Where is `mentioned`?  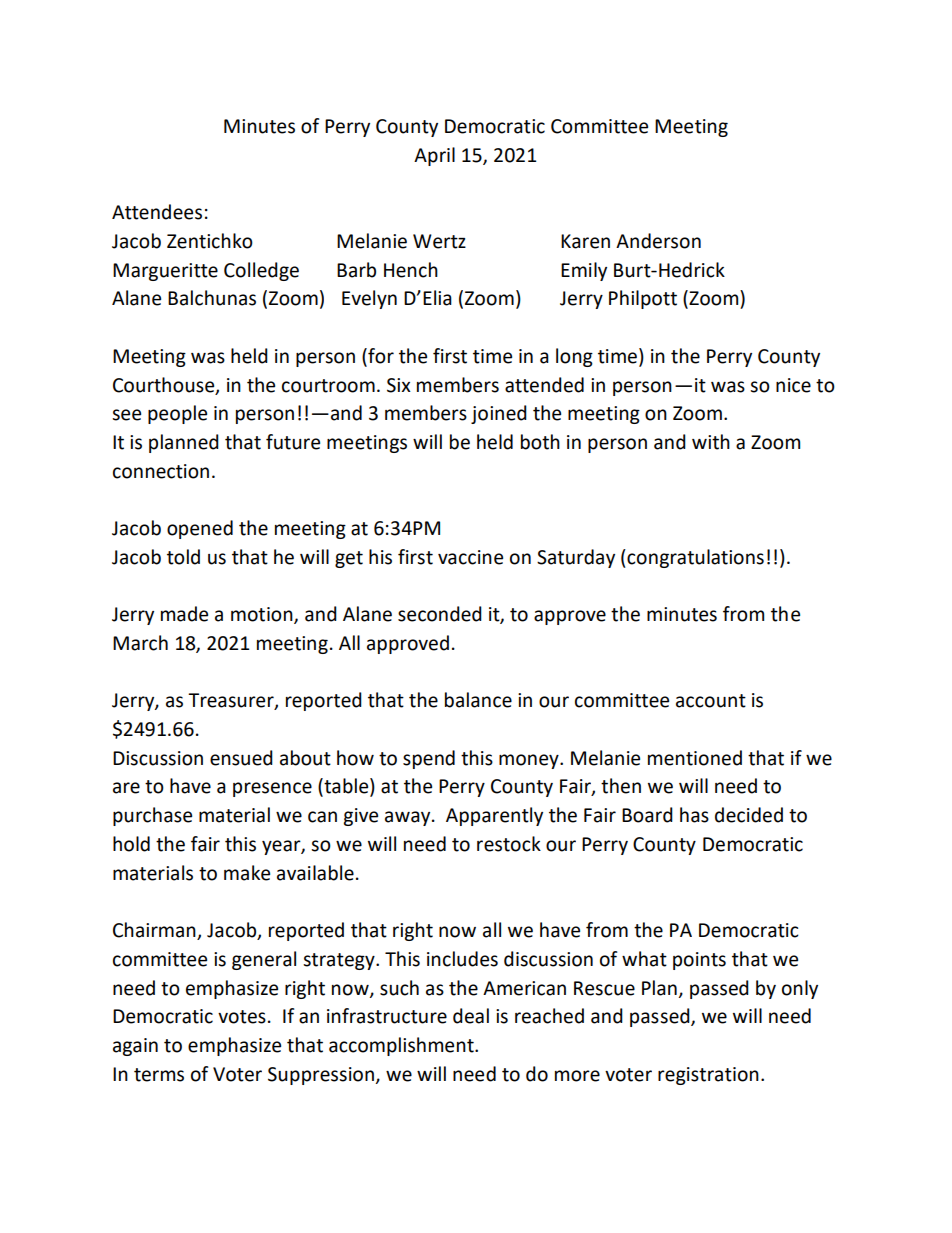
mentioned is located at coordinates (695, 758).
